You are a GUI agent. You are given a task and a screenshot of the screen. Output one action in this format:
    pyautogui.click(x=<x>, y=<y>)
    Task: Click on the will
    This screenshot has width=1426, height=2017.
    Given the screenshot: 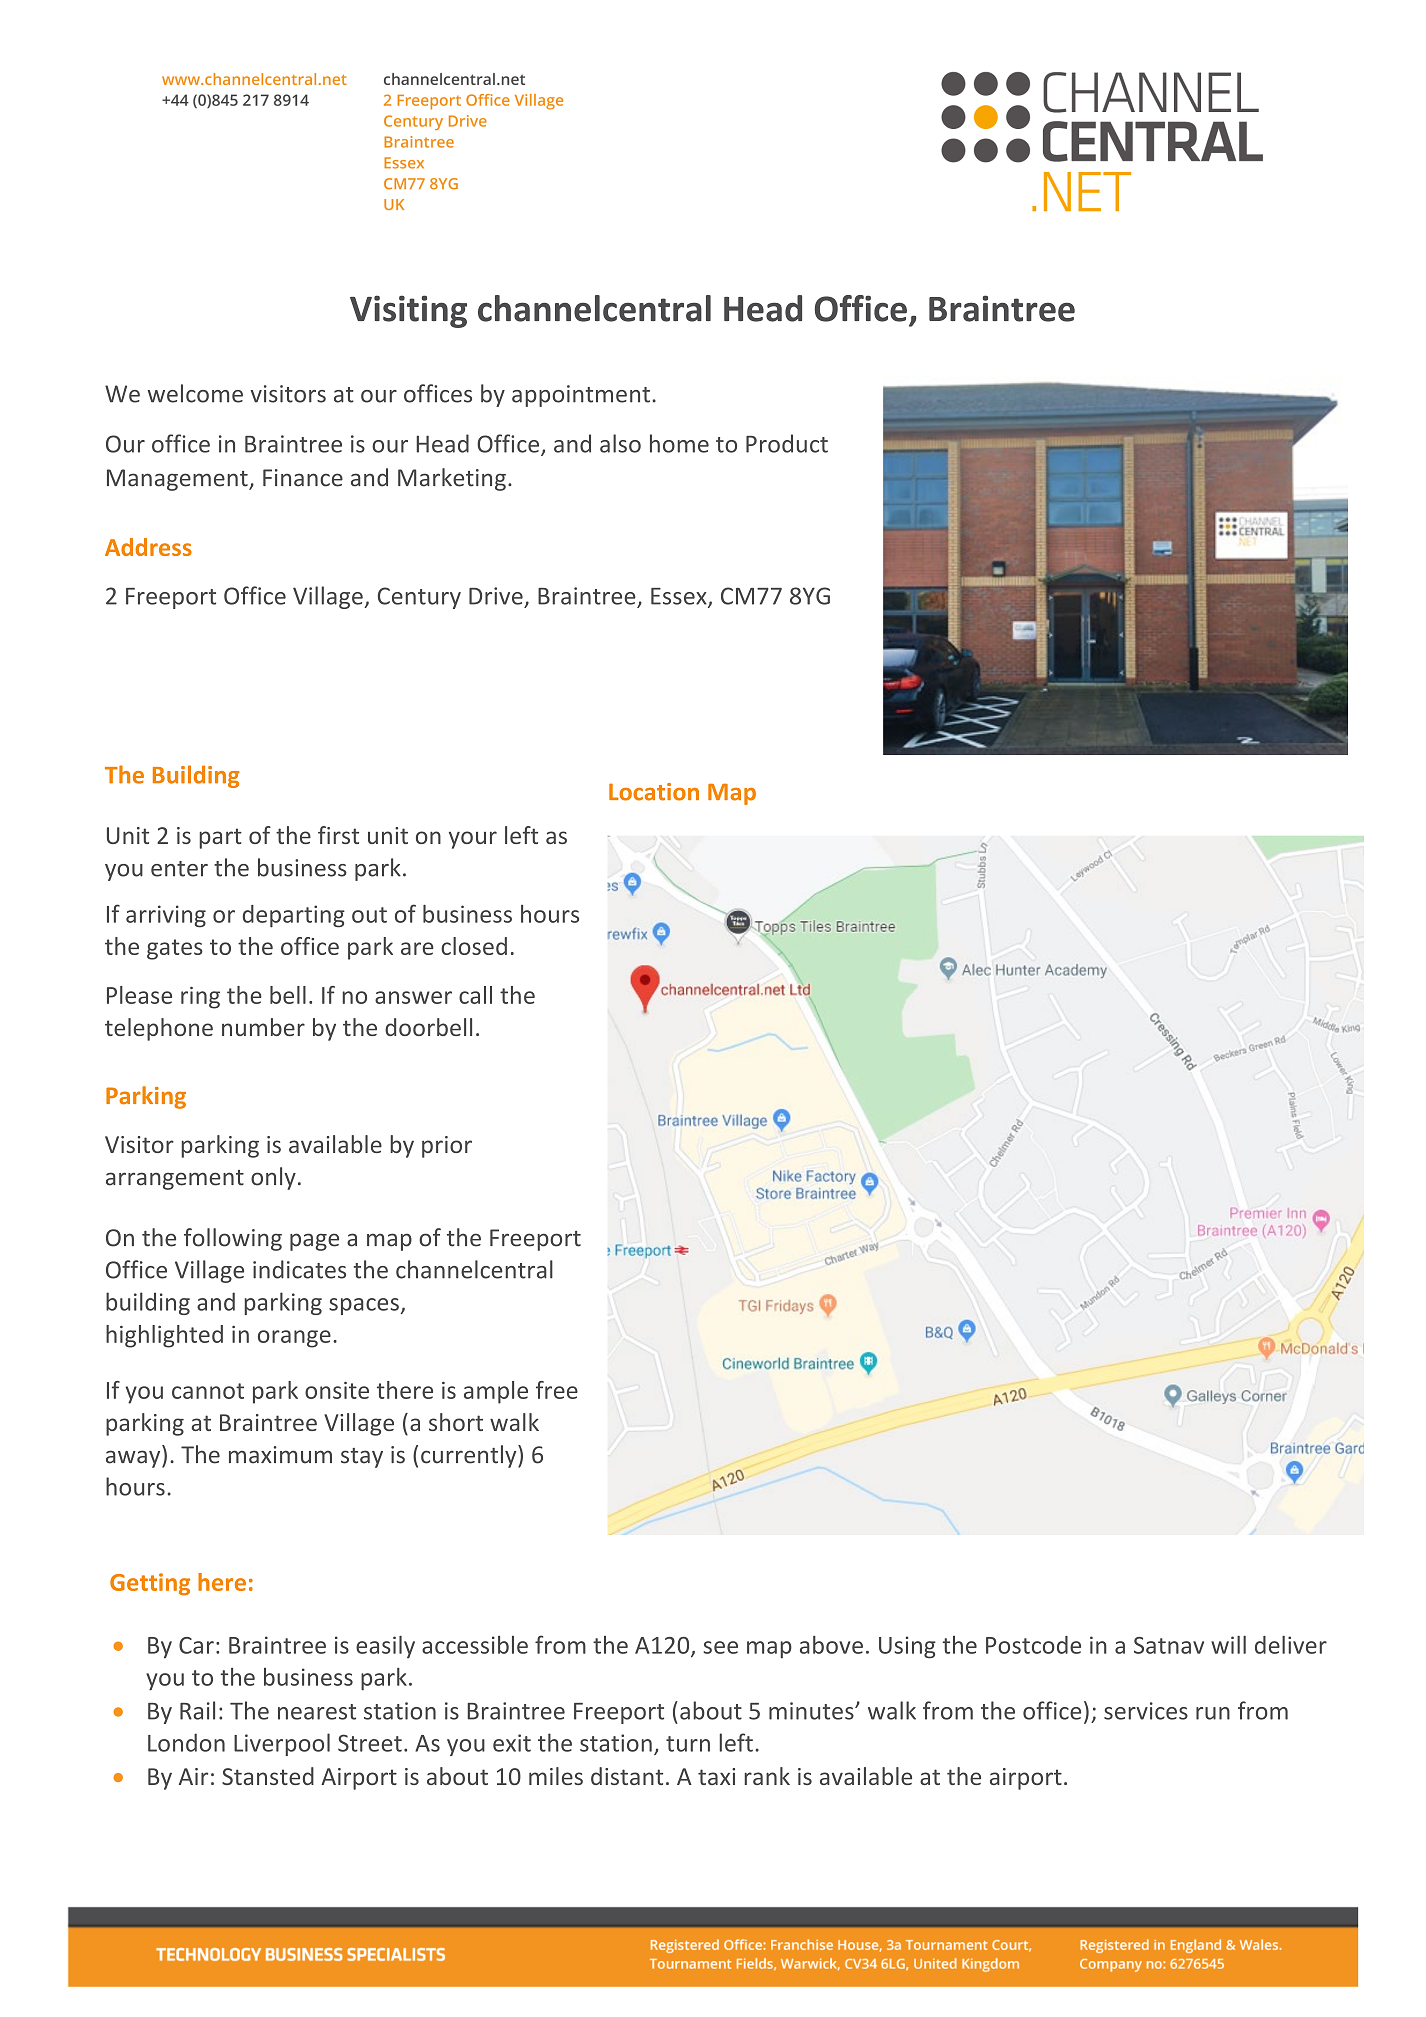 What is the action you would take?
    pyautogui.click(x=1228, y=1645)
